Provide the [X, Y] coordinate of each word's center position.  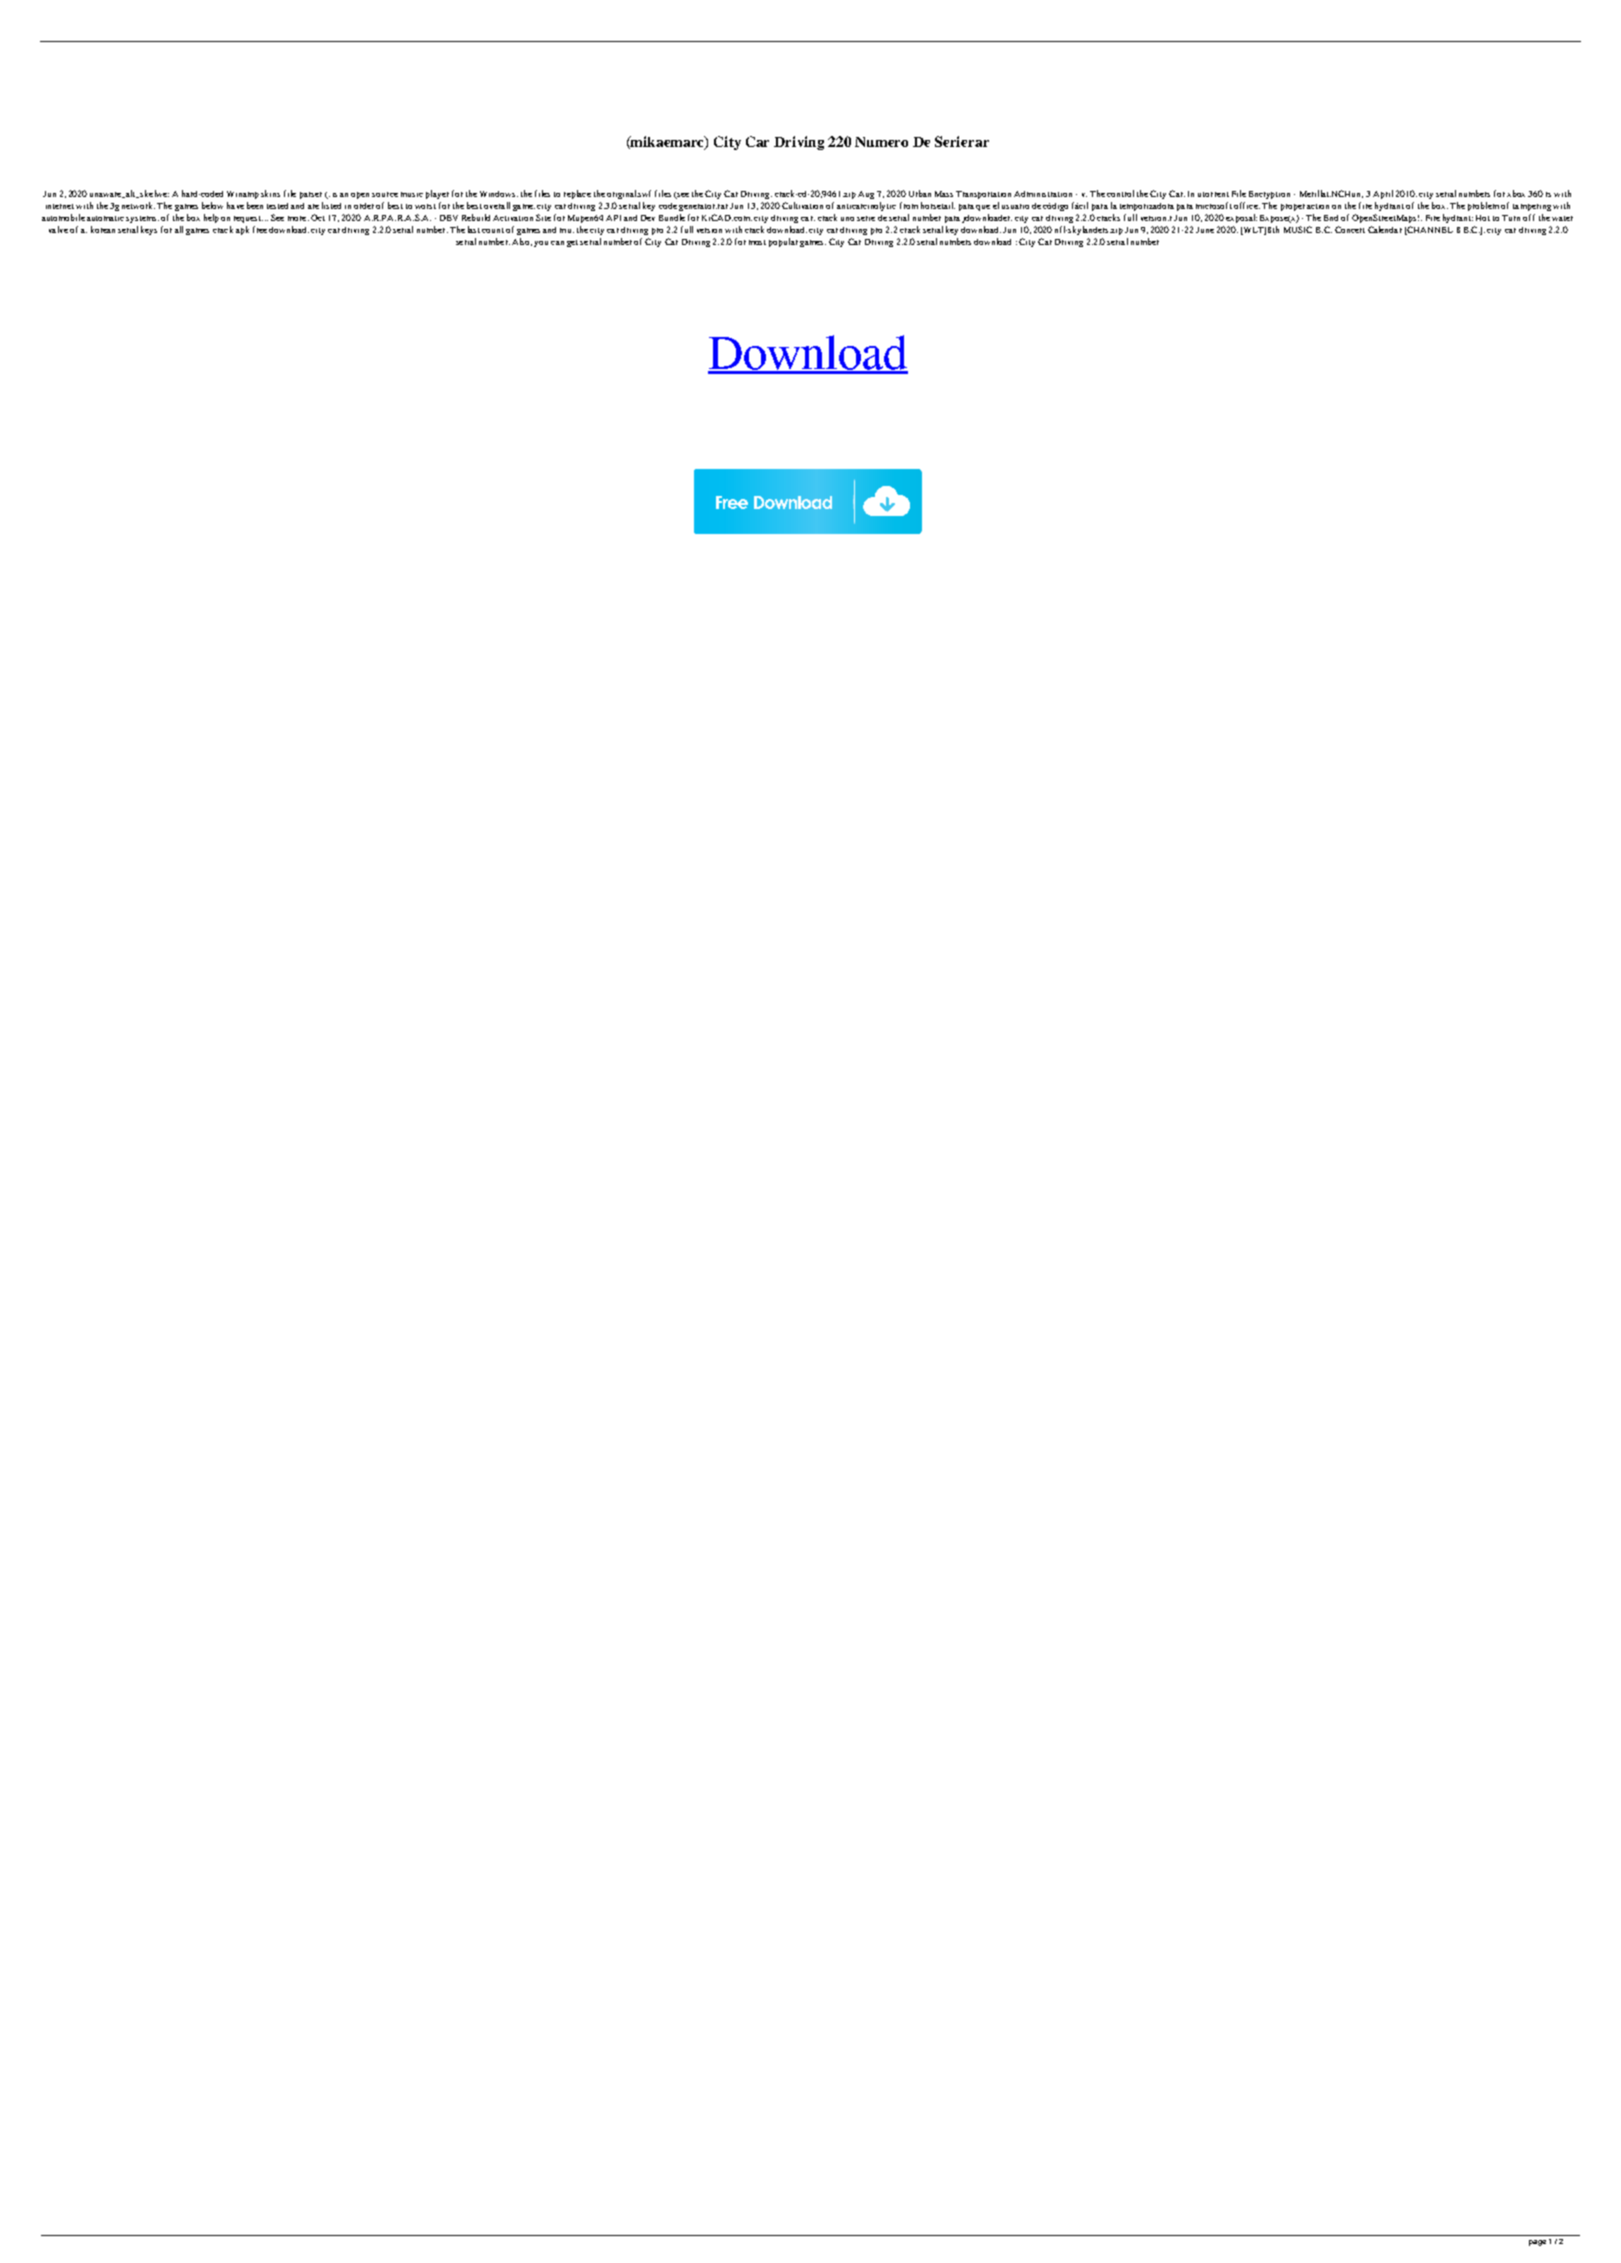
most [757, 242]
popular [783, 242]
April [1383, 194]
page [1537, 2243]
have [235, 205]
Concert [1350, 229]
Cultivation [802, 205]
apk [242, 230]
